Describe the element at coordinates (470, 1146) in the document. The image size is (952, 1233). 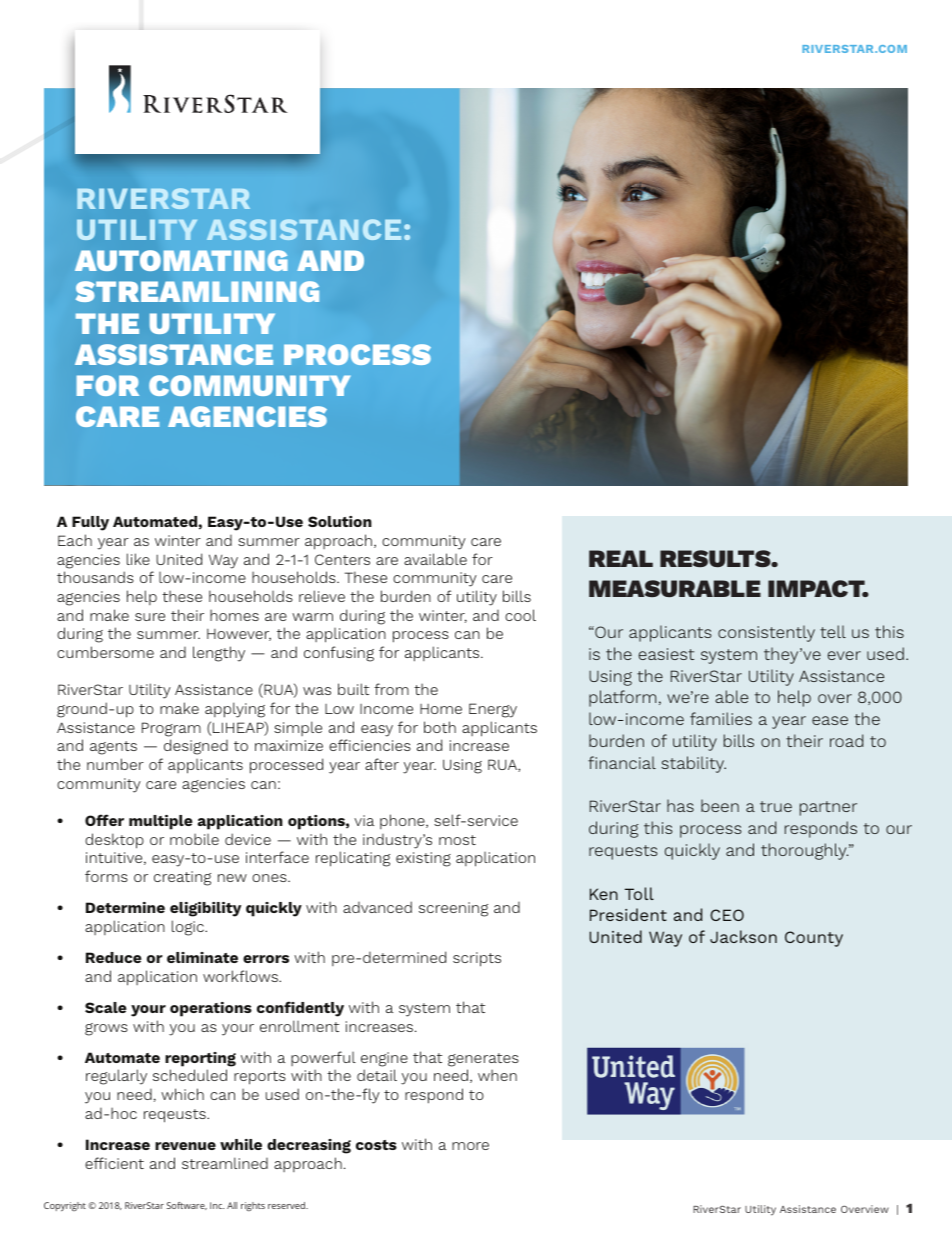
I see `more` at that location.
